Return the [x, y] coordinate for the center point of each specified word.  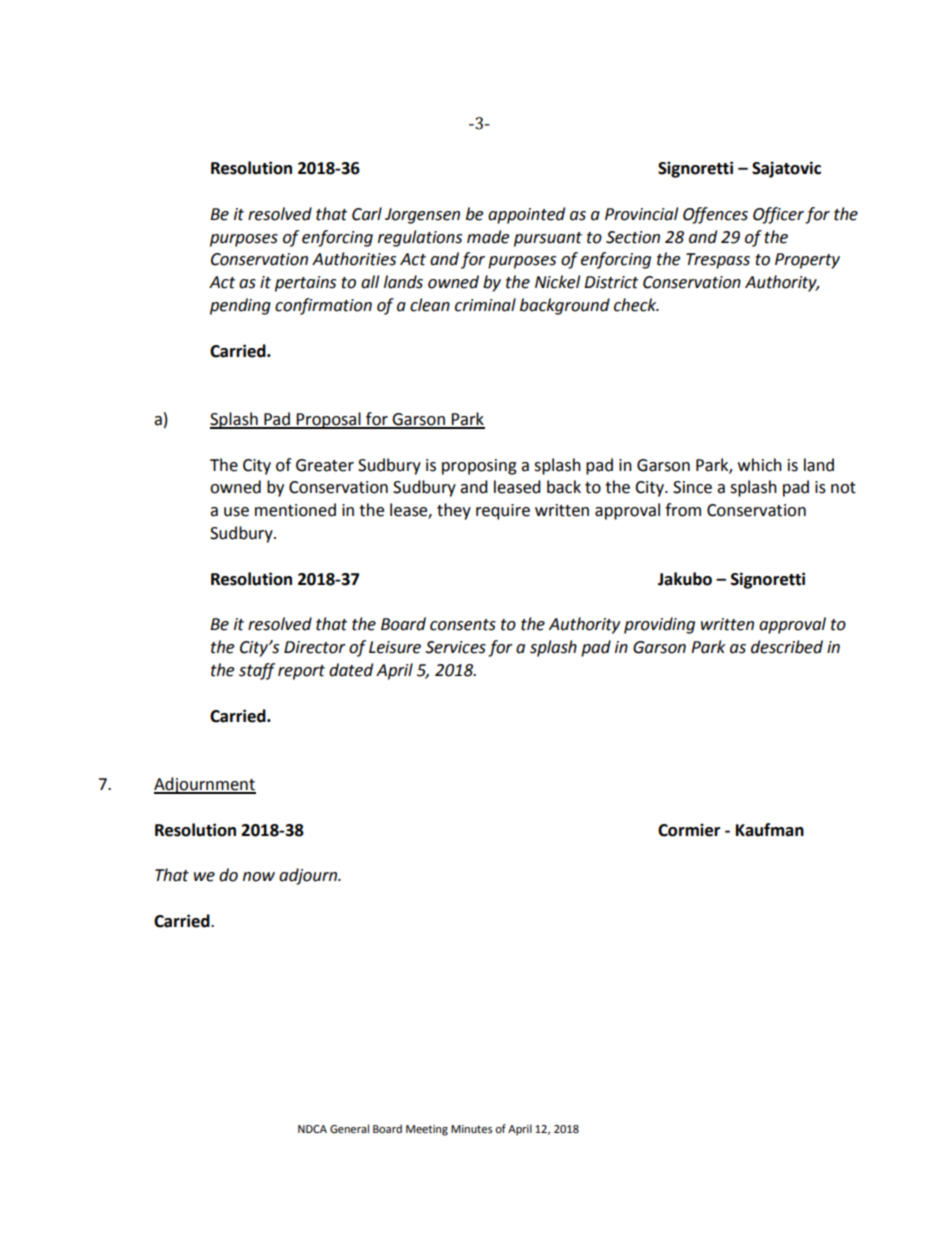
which [760, 465]
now [259, 877]
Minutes [471, 1129]
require [503, 512]
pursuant [548, 239]
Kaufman [770, 830]
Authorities [354, 259]
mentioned [295, 510]
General [349, 1129]
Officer [778, 215]
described [787, 647]
